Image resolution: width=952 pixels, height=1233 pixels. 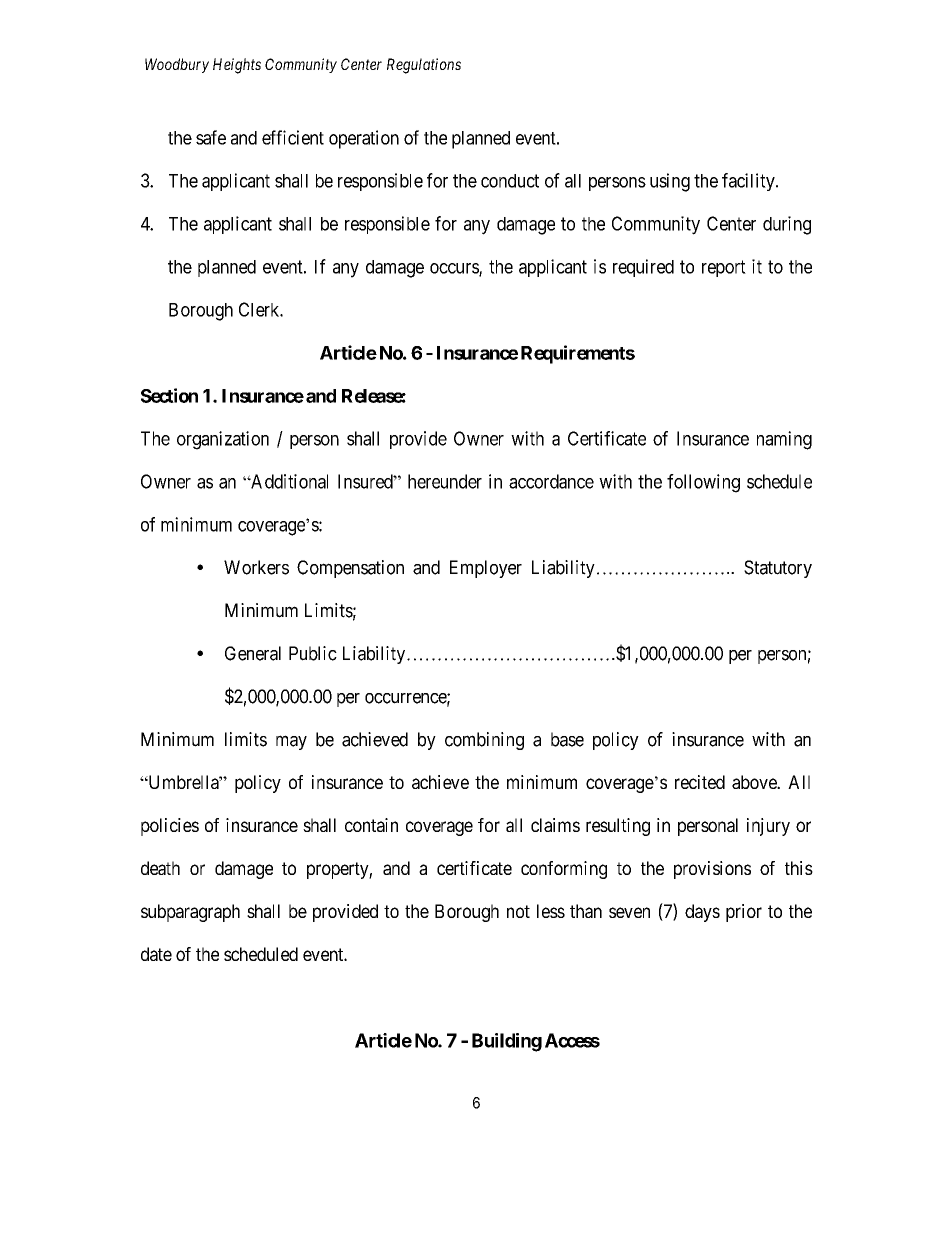 What do you see at coordinates (291, 742) in the image?
I see `may` at bounding box center [291, 742].
